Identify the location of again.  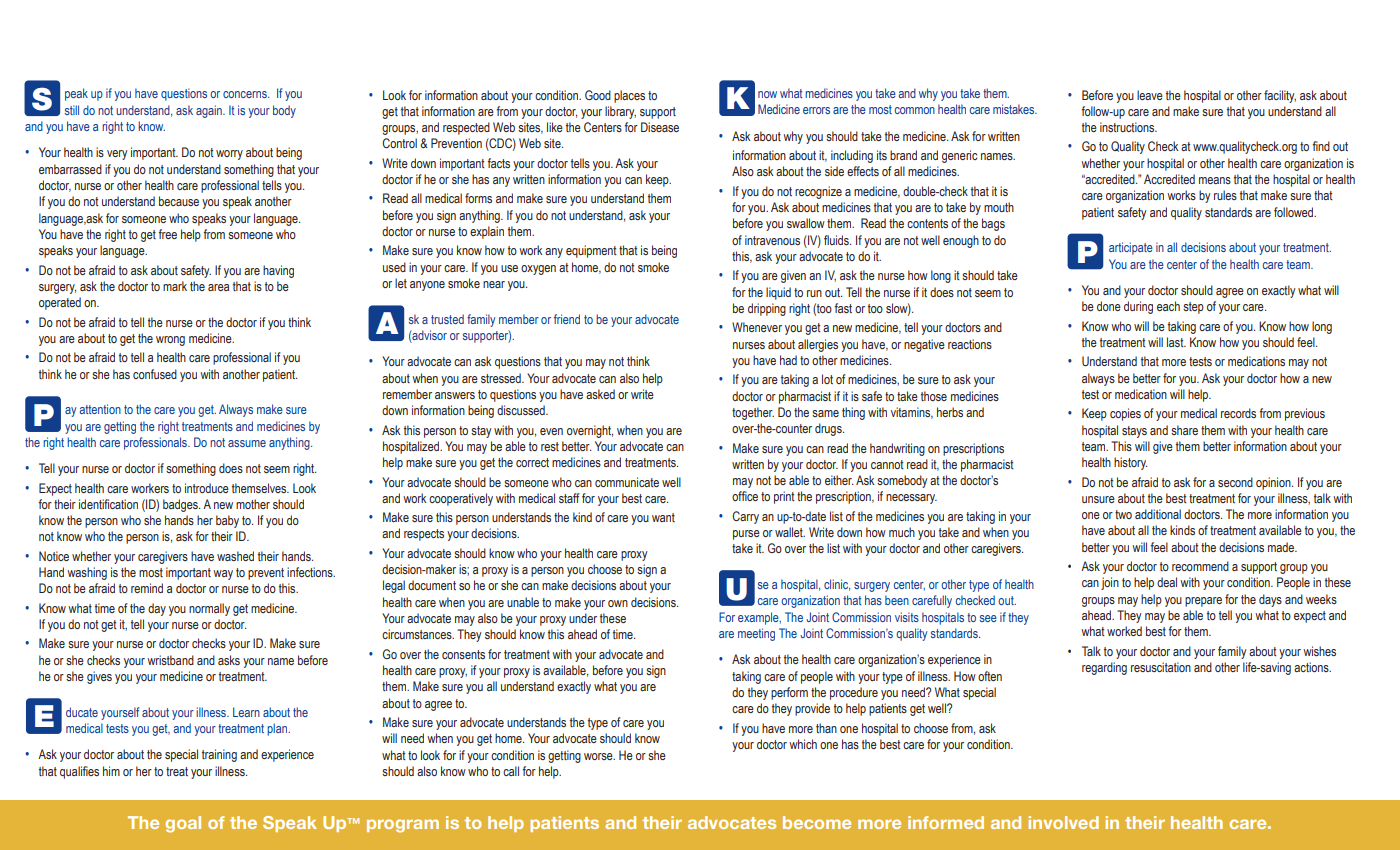
(210, 111).
